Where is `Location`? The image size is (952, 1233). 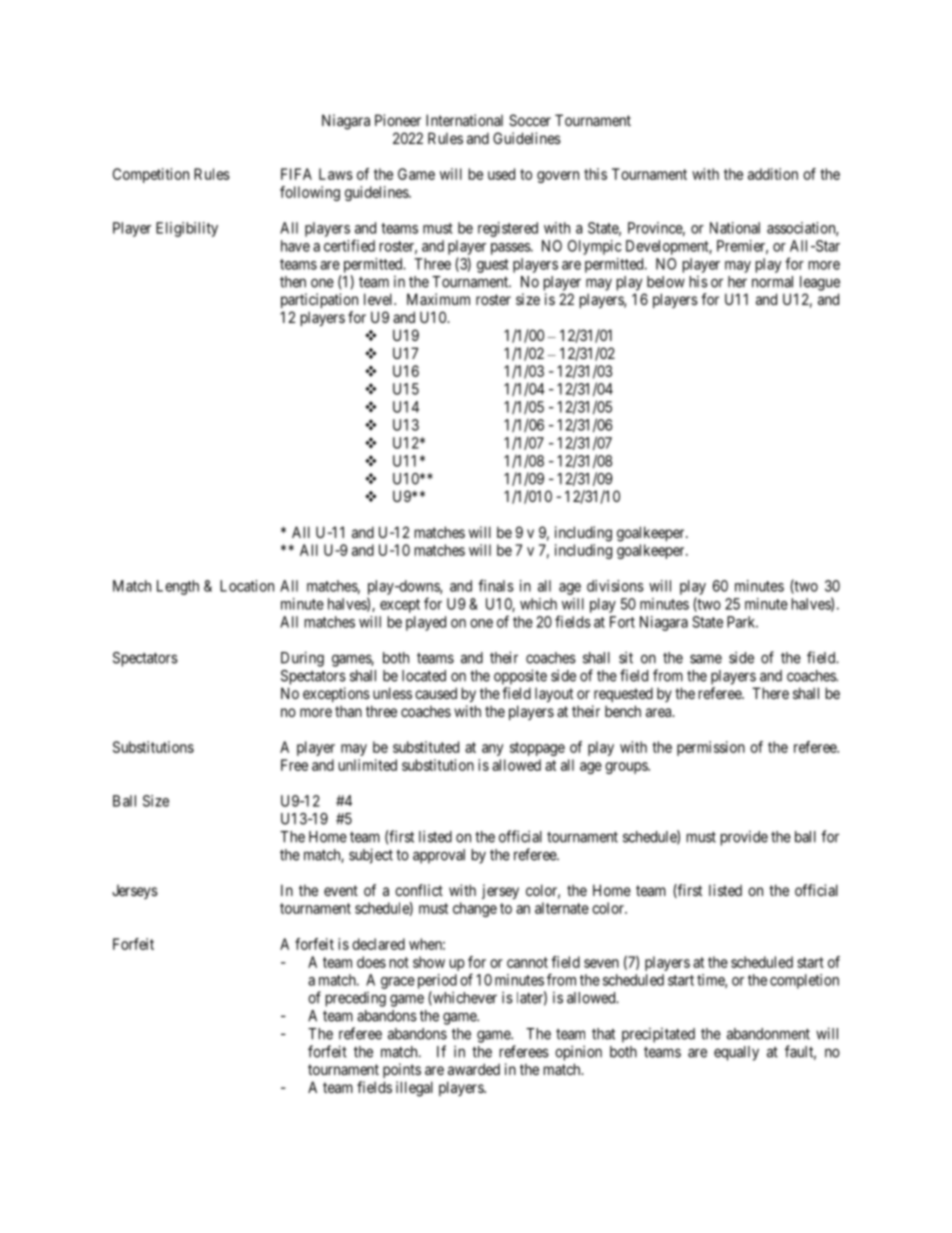 Location is located at coordinates (247, 586).
